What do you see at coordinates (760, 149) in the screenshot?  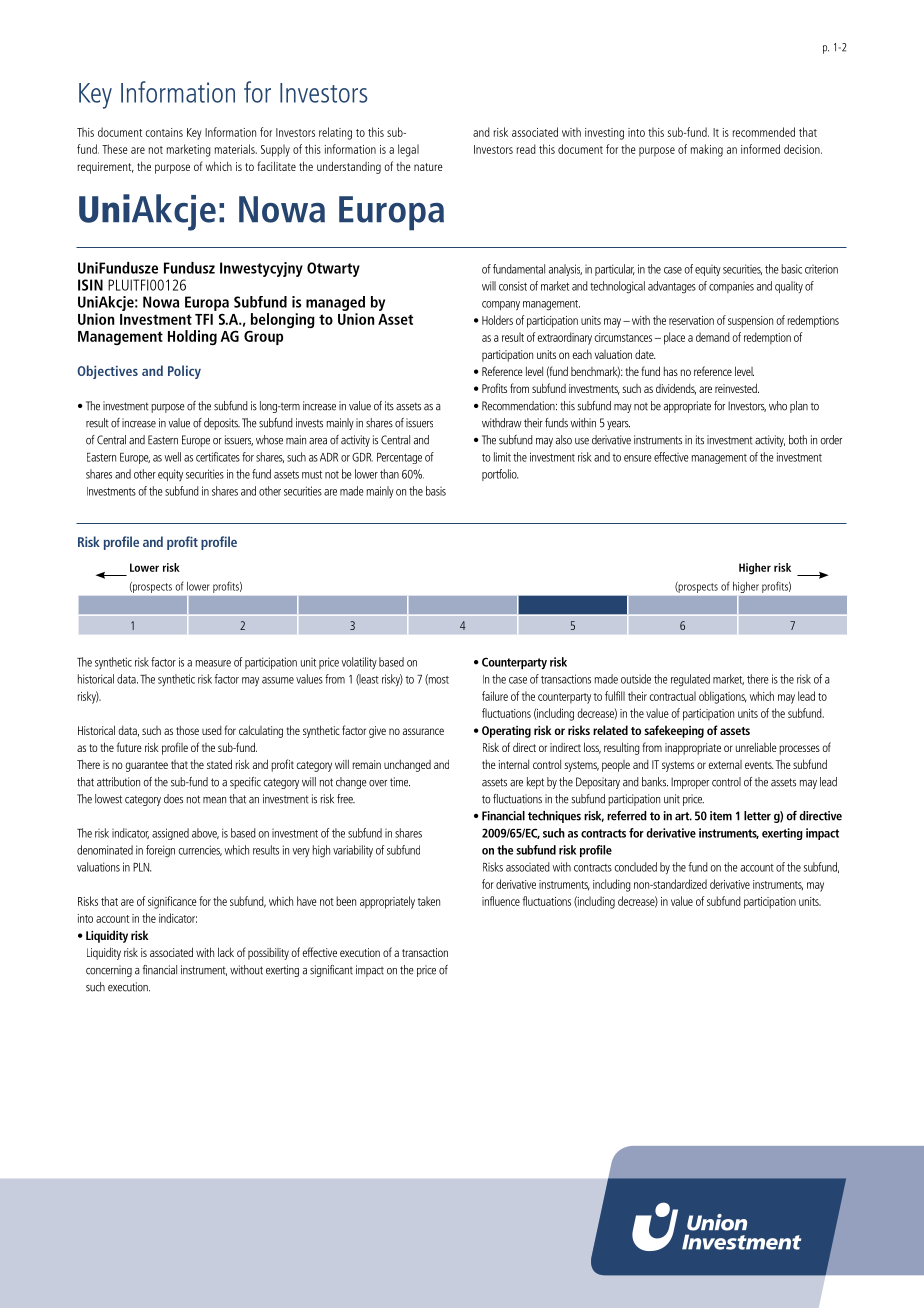 I see `informed` at bounding box center [760, 149].
